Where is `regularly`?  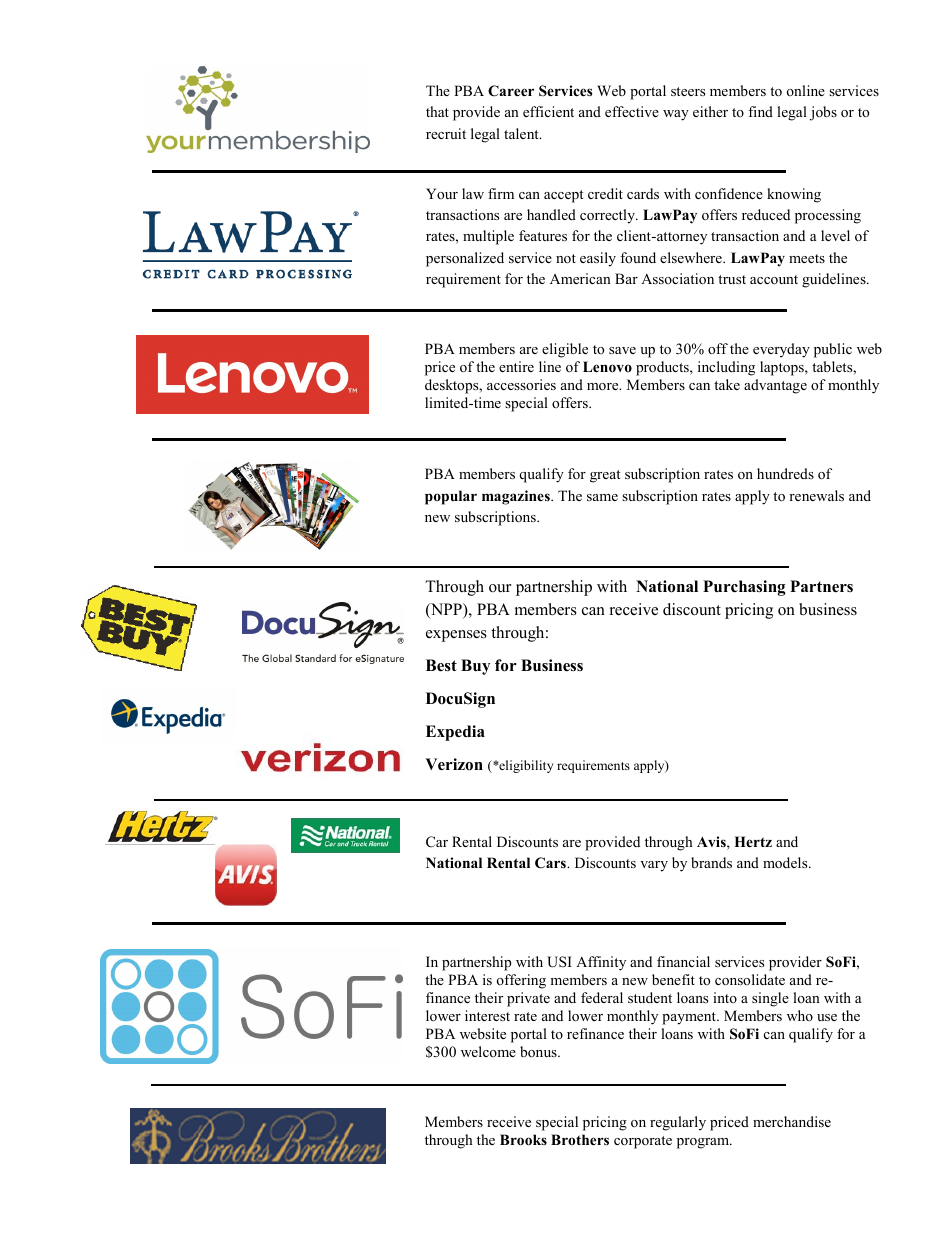
regularly is located at coordinates (678, 1123).
